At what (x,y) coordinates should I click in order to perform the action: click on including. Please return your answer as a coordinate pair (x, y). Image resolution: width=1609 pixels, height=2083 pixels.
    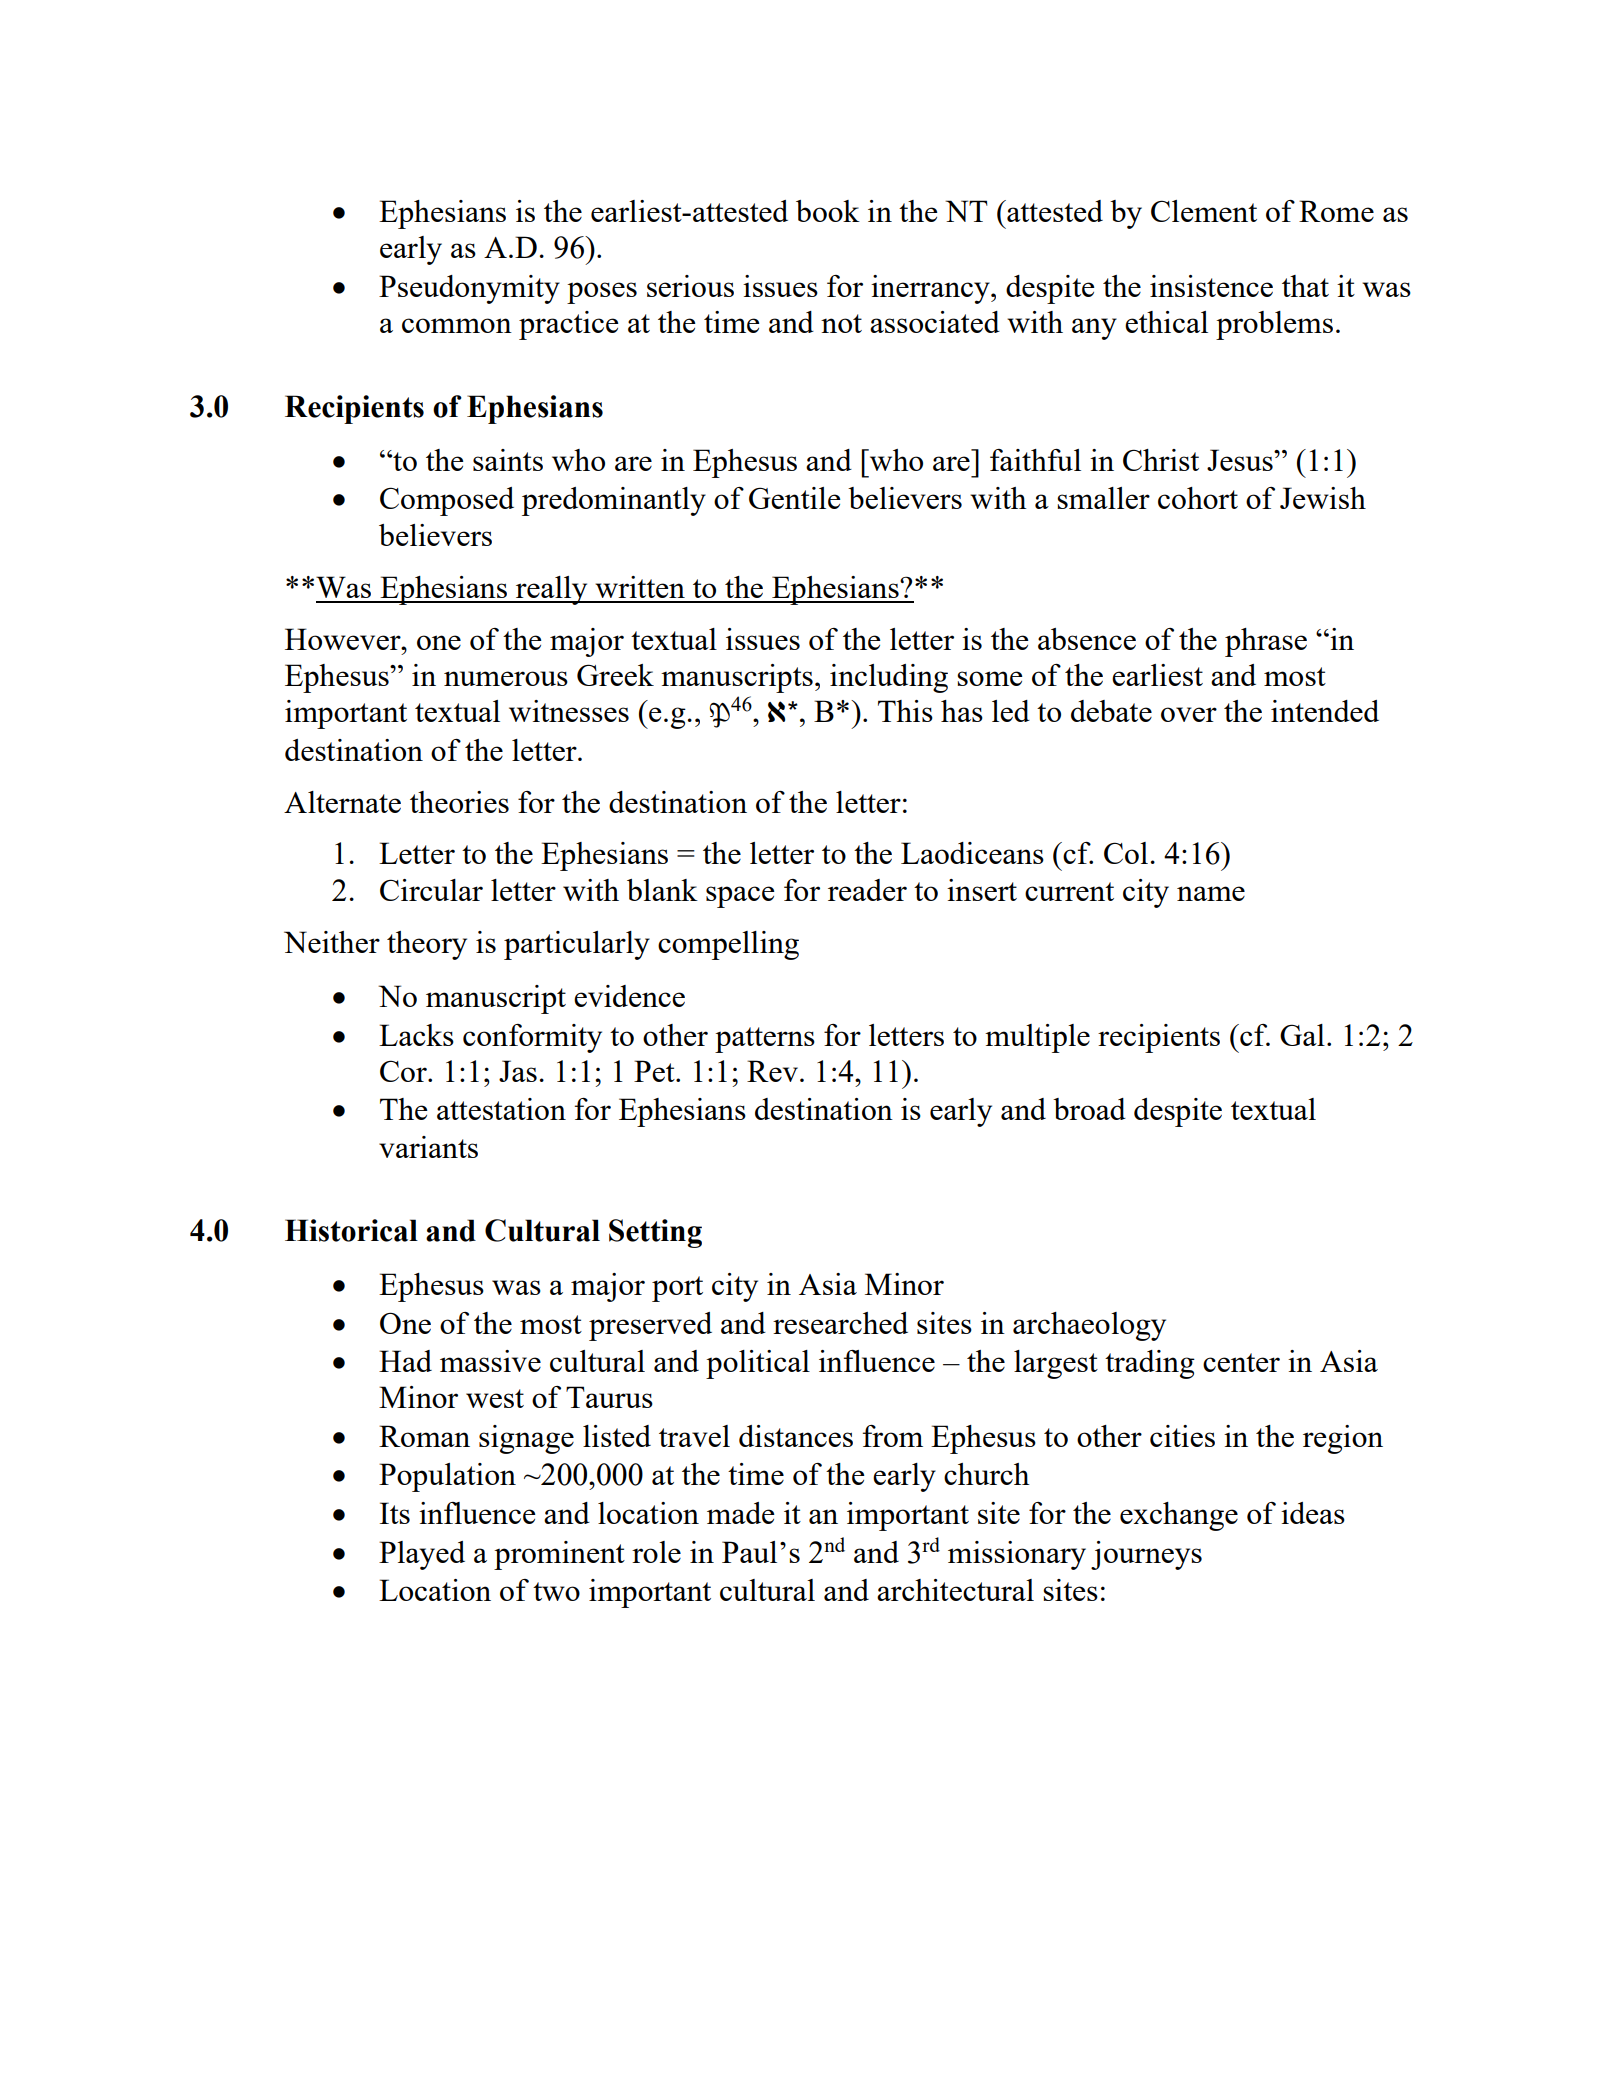
    Looking at the image, I should click on (889, 678).
